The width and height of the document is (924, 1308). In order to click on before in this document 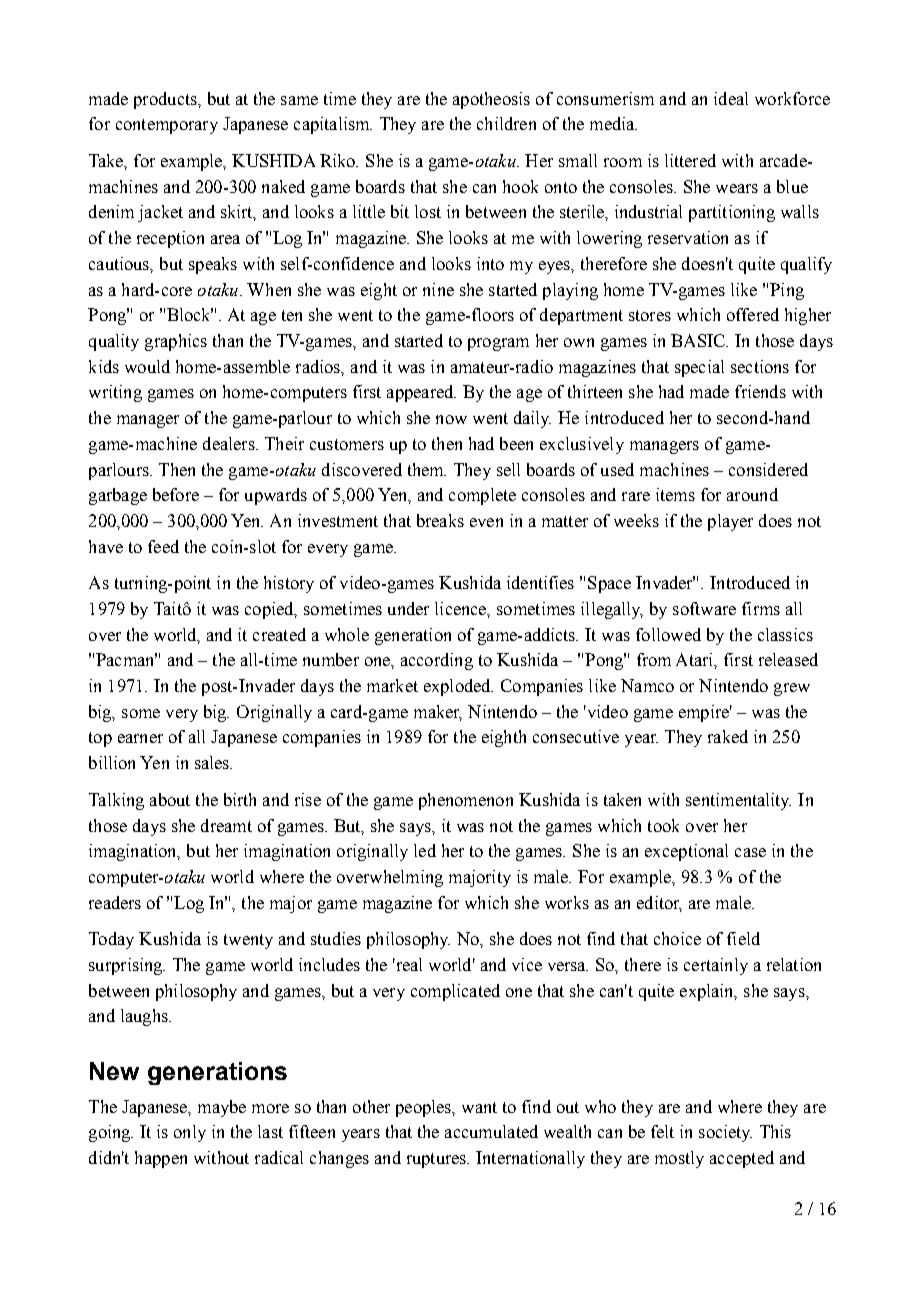, I will do `click(176, 494)`.
